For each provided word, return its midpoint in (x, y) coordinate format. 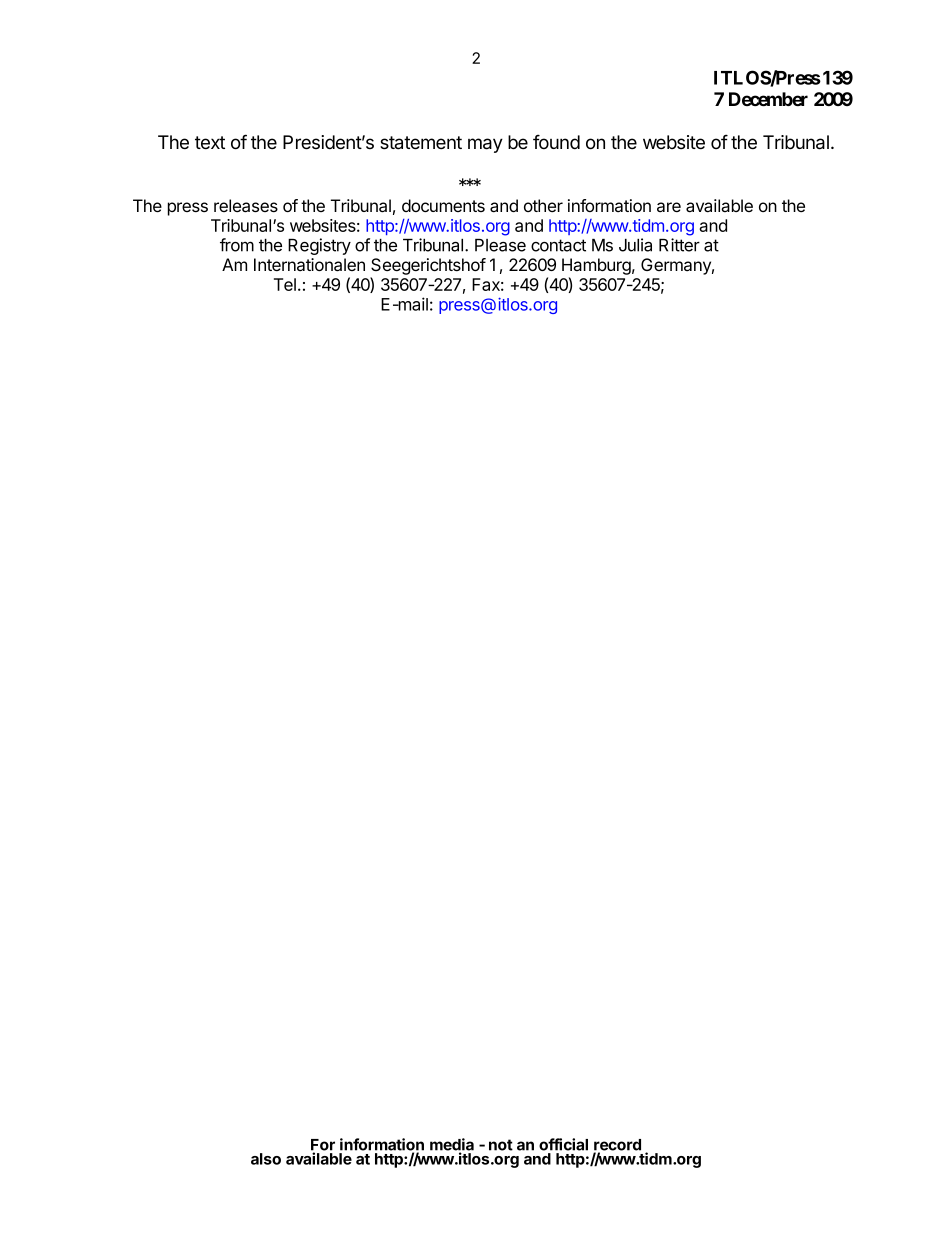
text (210, 143)
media (452, 1145)
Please (500, 245)
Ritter (679, 245)
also (266, 1159)
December (768, 99)
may (485, 145)
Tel (285, 284)
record (617, 1146)
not (501, 1145)
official (563, 1144)
